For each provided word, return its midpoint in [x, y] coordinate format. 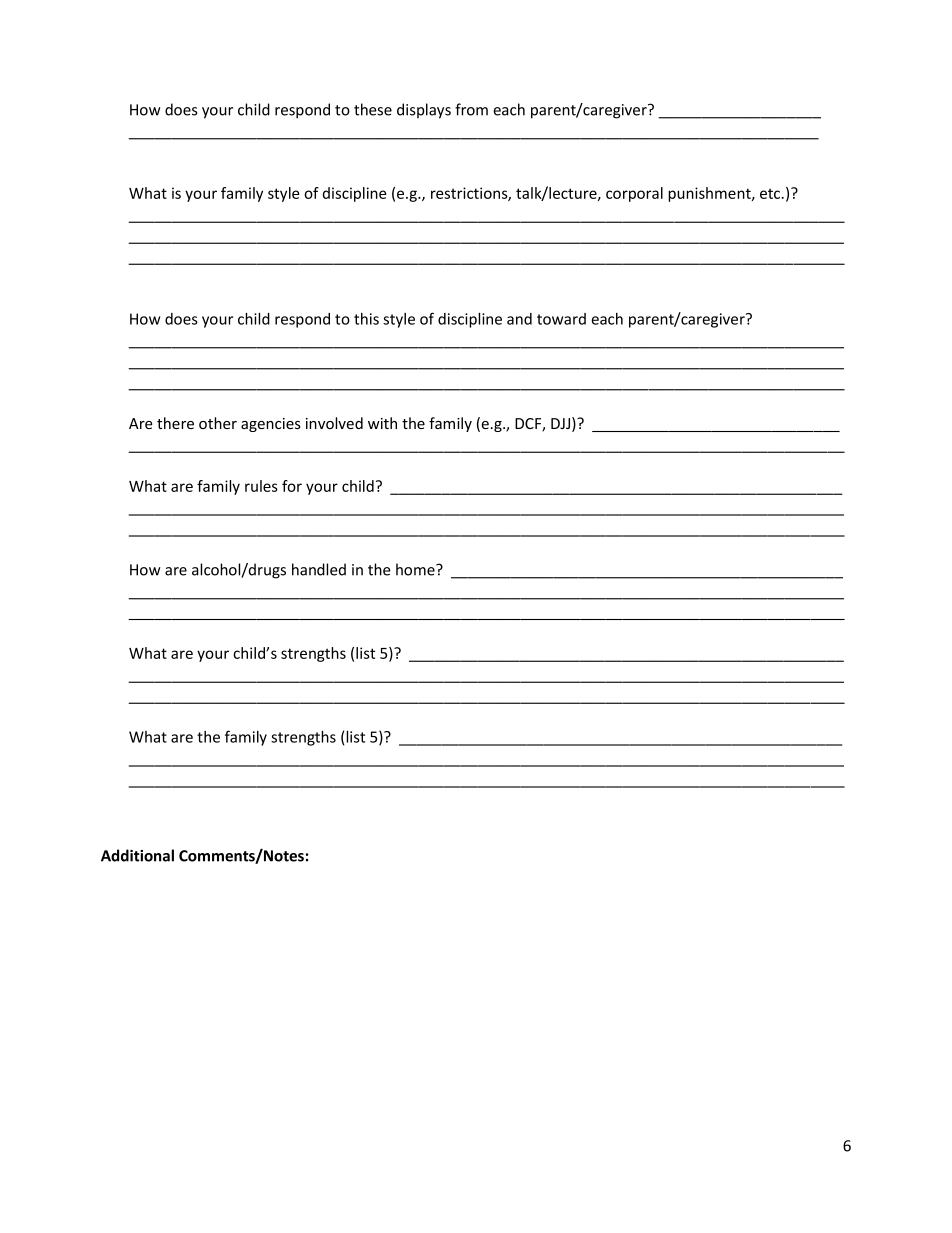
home [416, 569]
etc [771, 194]
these [373, 109]
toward [561, 319]
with [382, 423]
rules [261, 486]
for [292, 486]
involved [334, 423]
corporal [634, 194]
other [218, 423]
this [366, 319]
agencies [271, 425]
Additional [137, 855]
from [471, 109]
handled [319, 569]
